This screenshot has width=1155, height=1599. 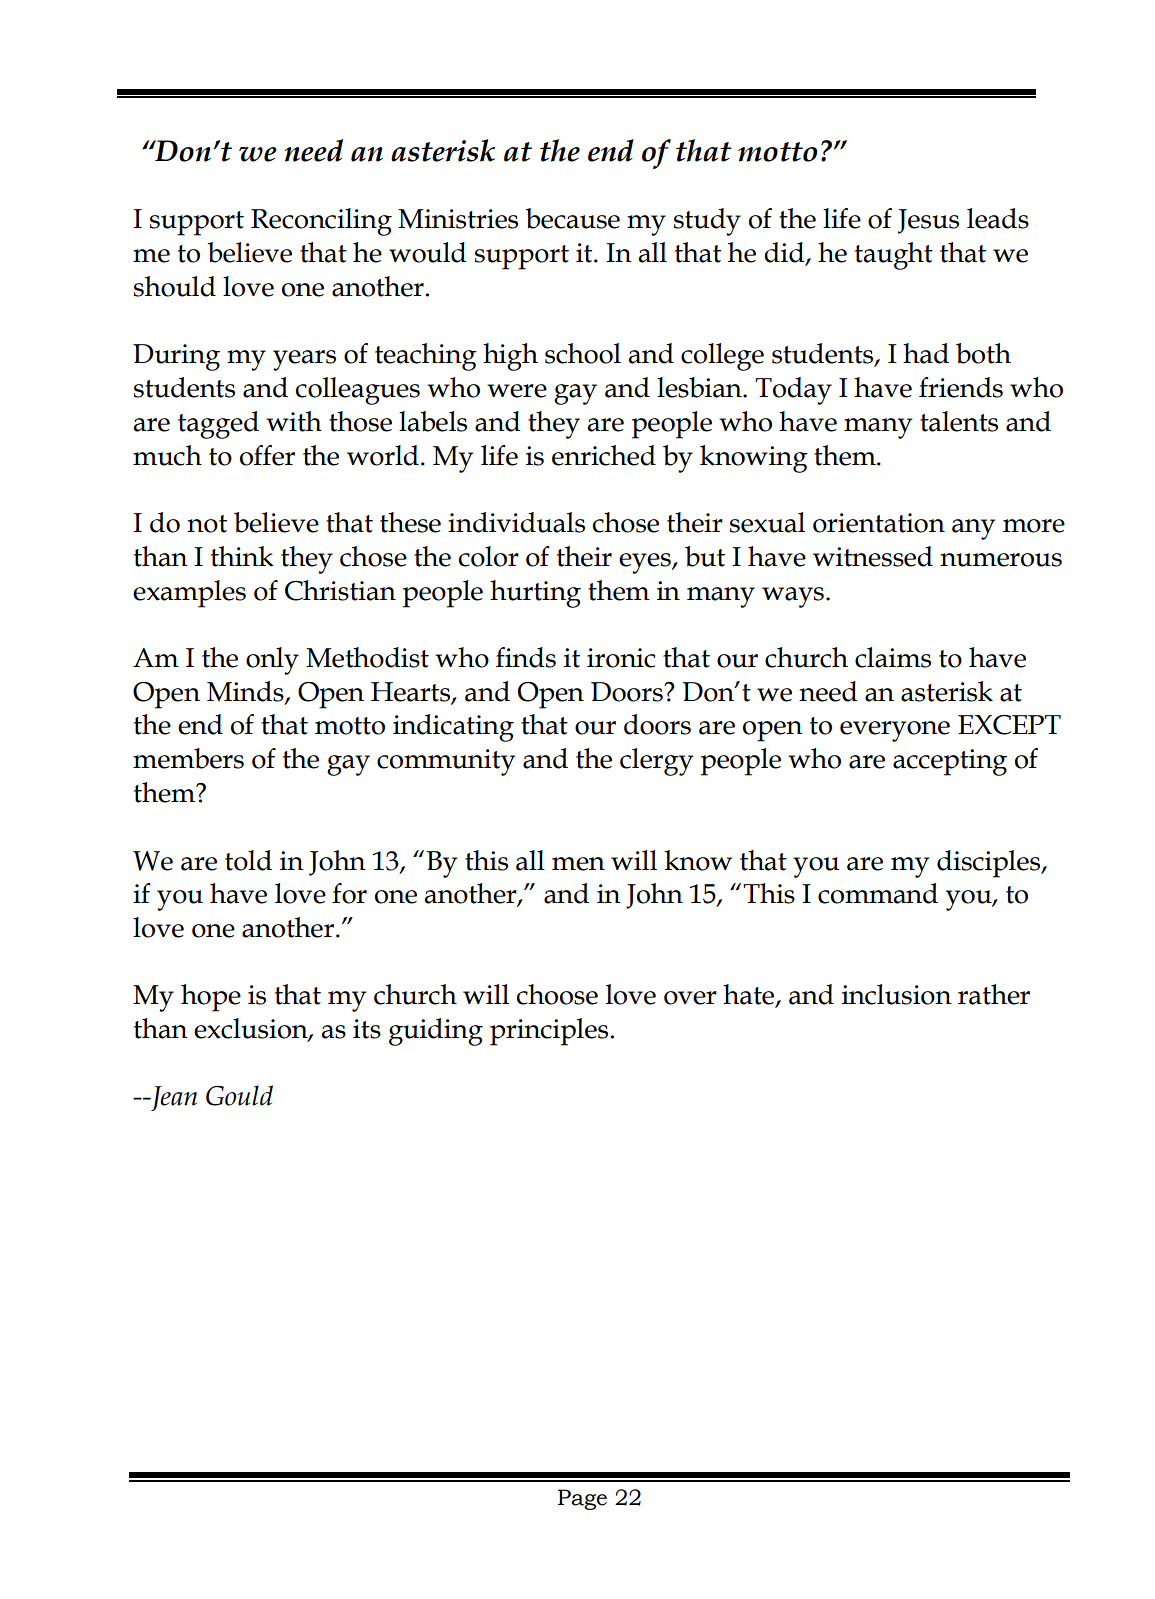 I want to click on rather, so click(x=994, y=994).
